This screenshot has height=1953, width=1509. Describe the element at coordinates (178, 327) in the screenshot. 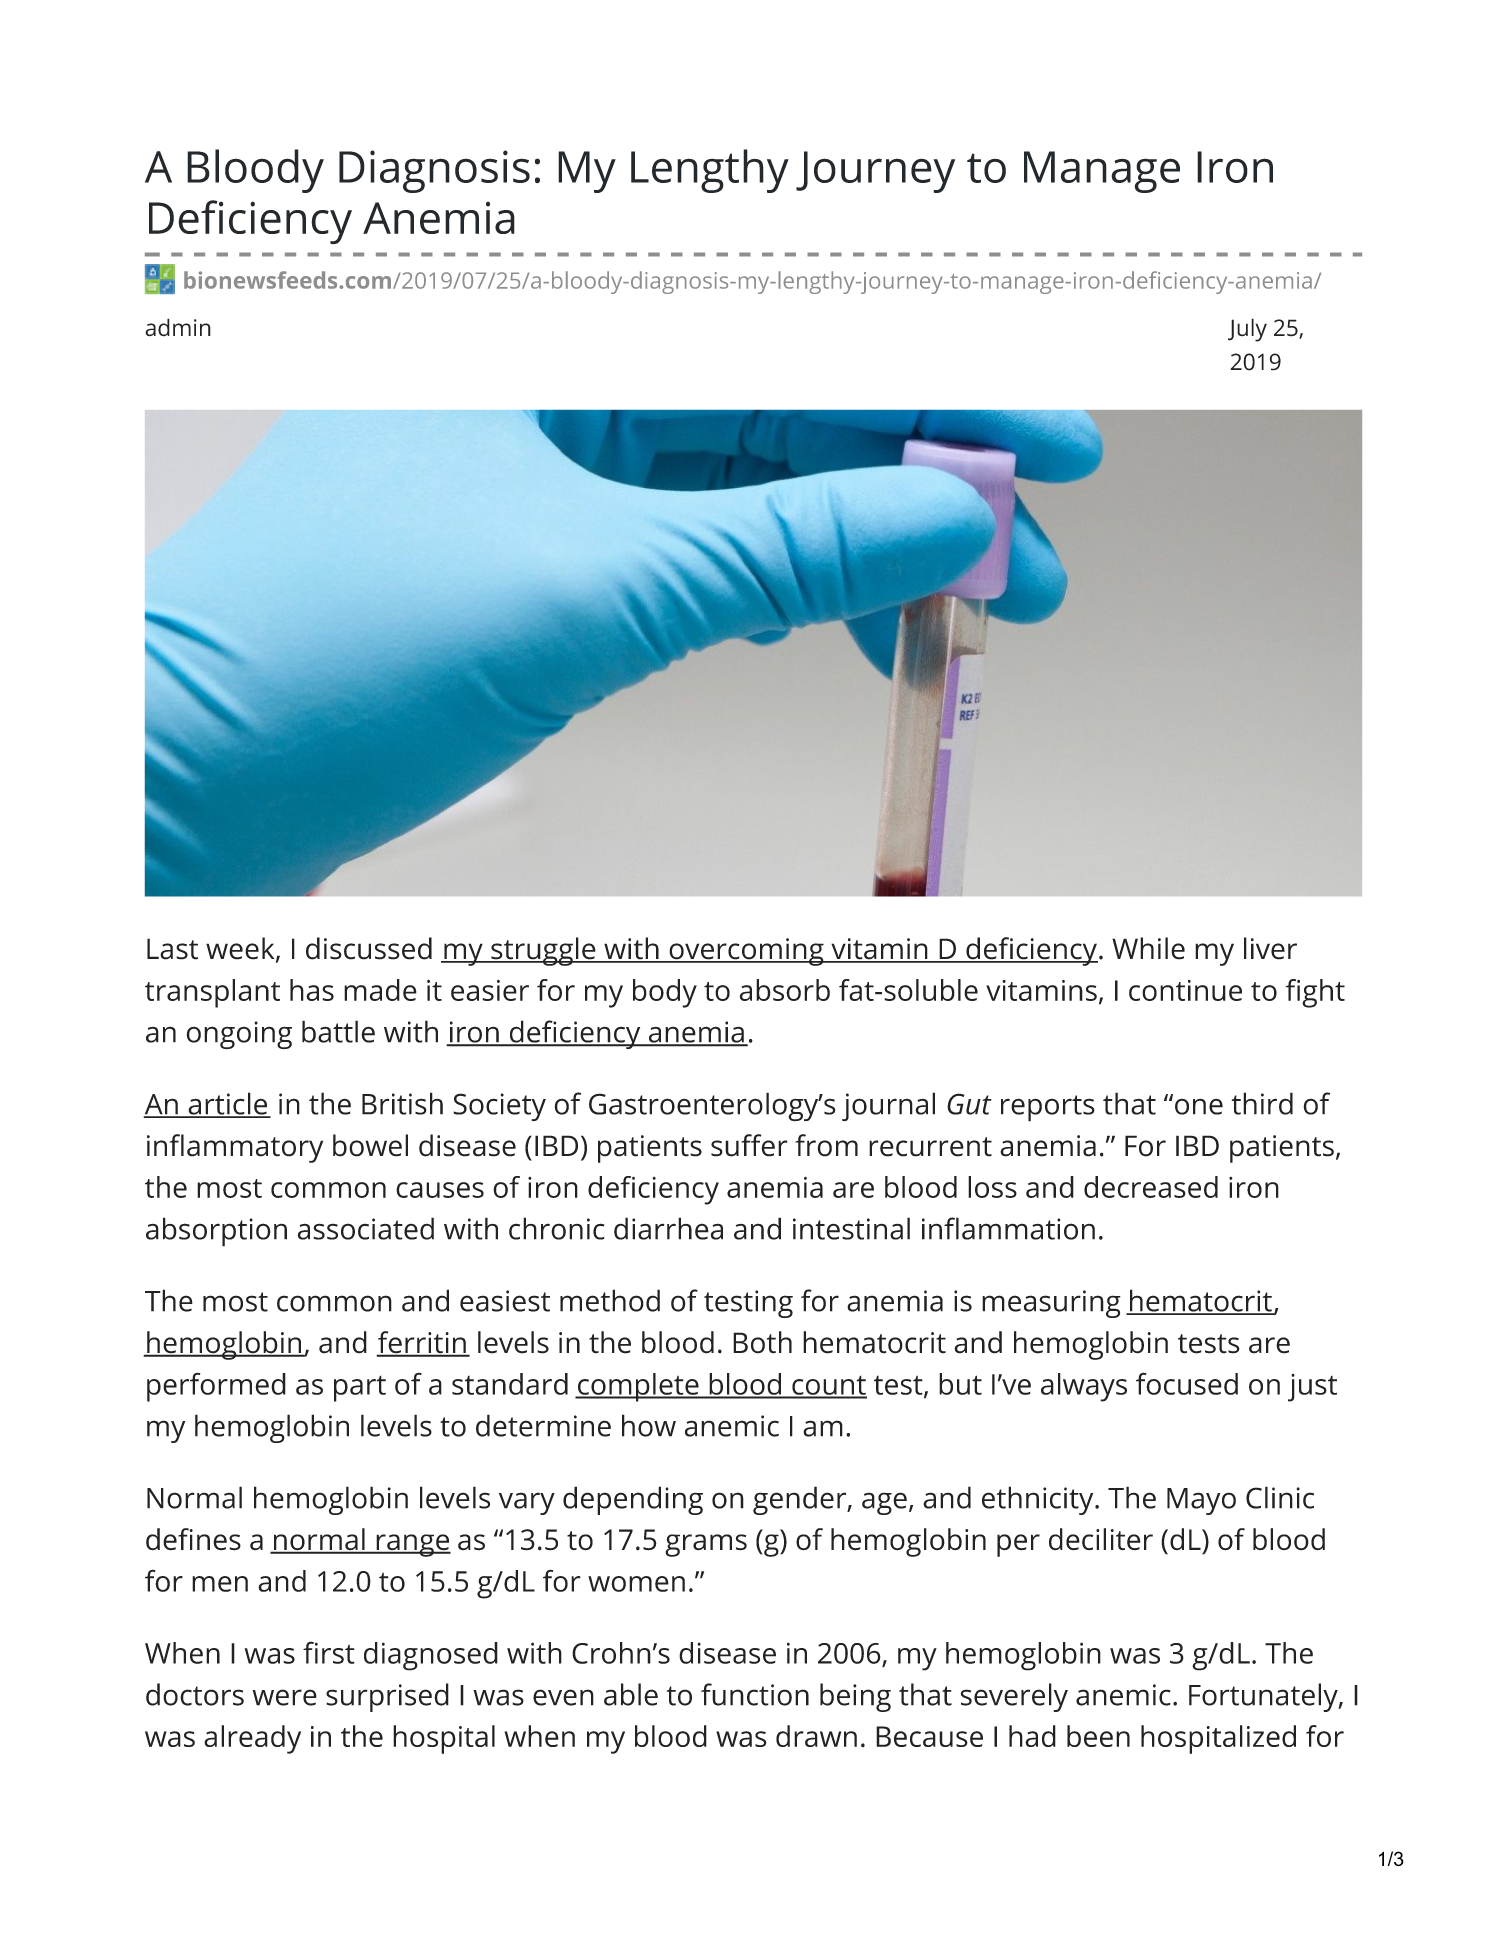

I see `admin` at that location.
